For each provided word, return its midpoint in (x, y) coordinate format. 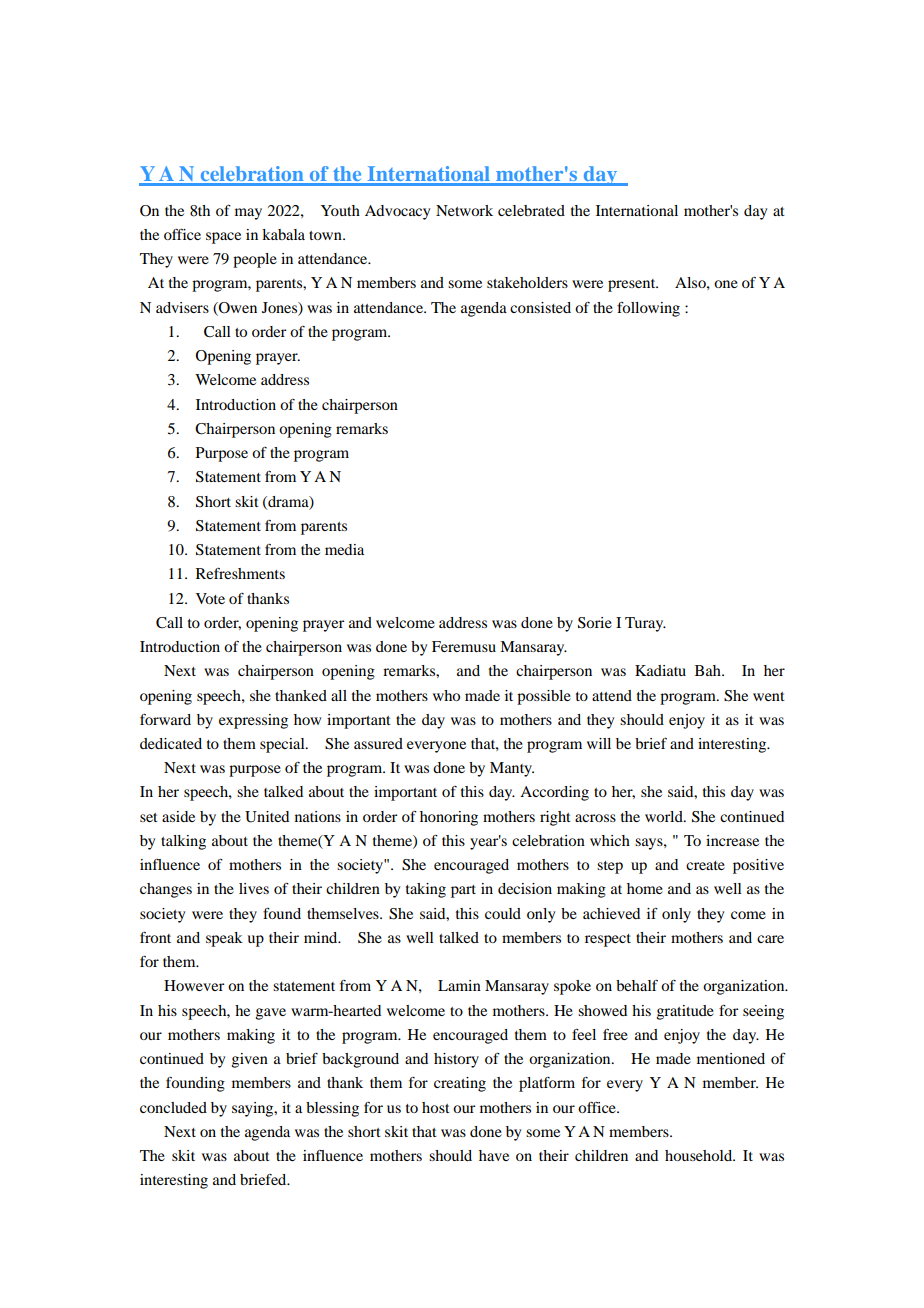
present (633, 285)
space (223, 238)
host (436, 1107)
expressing (253, 721)
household (700, 1155)
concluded (173, 1107)
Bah (709, 670)
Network (464, 210)
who (446, 695)
